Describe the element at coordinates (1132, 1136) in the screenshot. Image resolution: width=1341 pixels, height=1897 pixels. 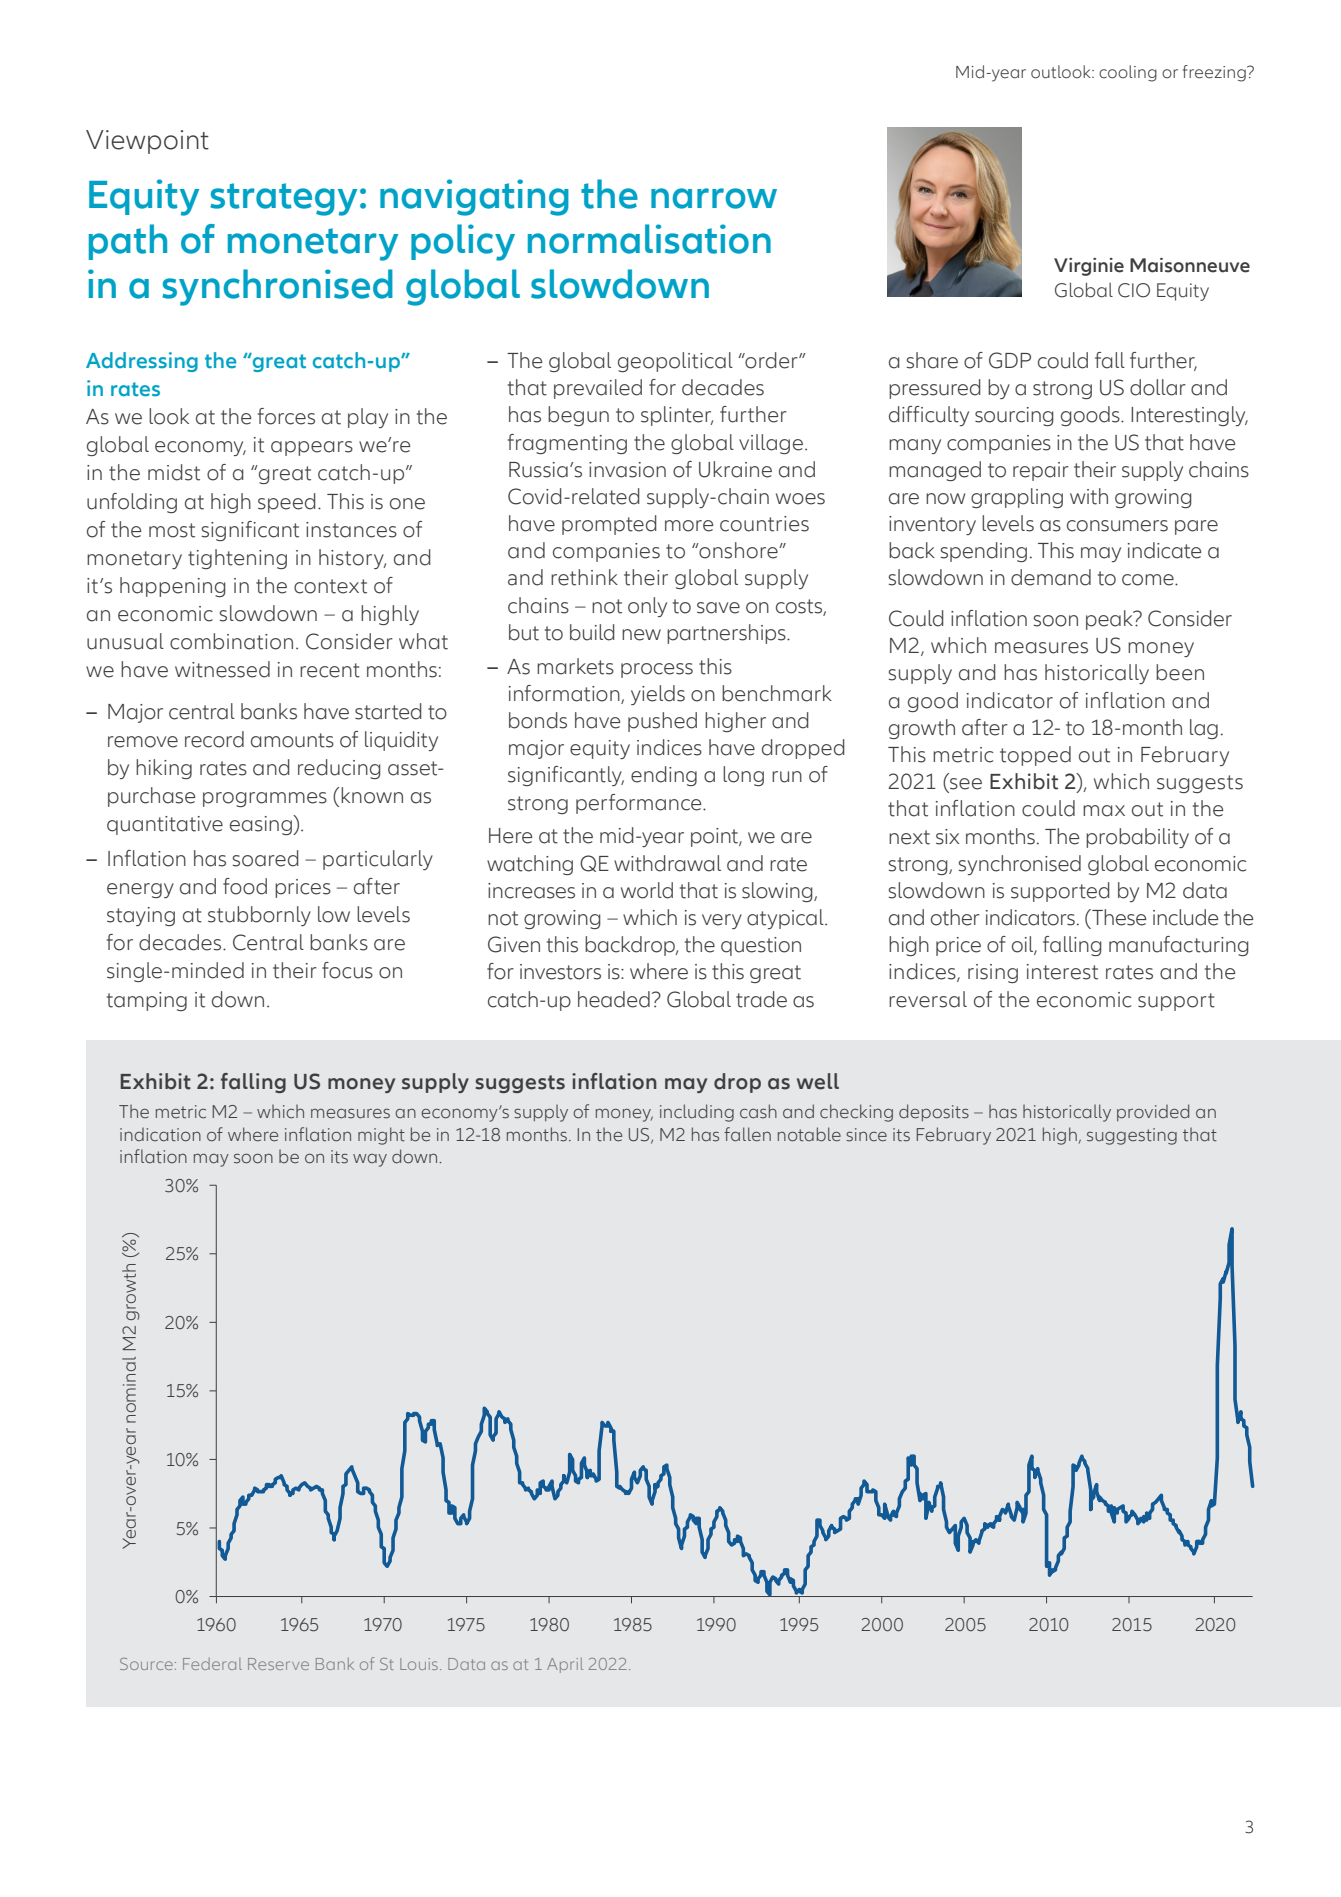
I see `suggesting` at that location.
